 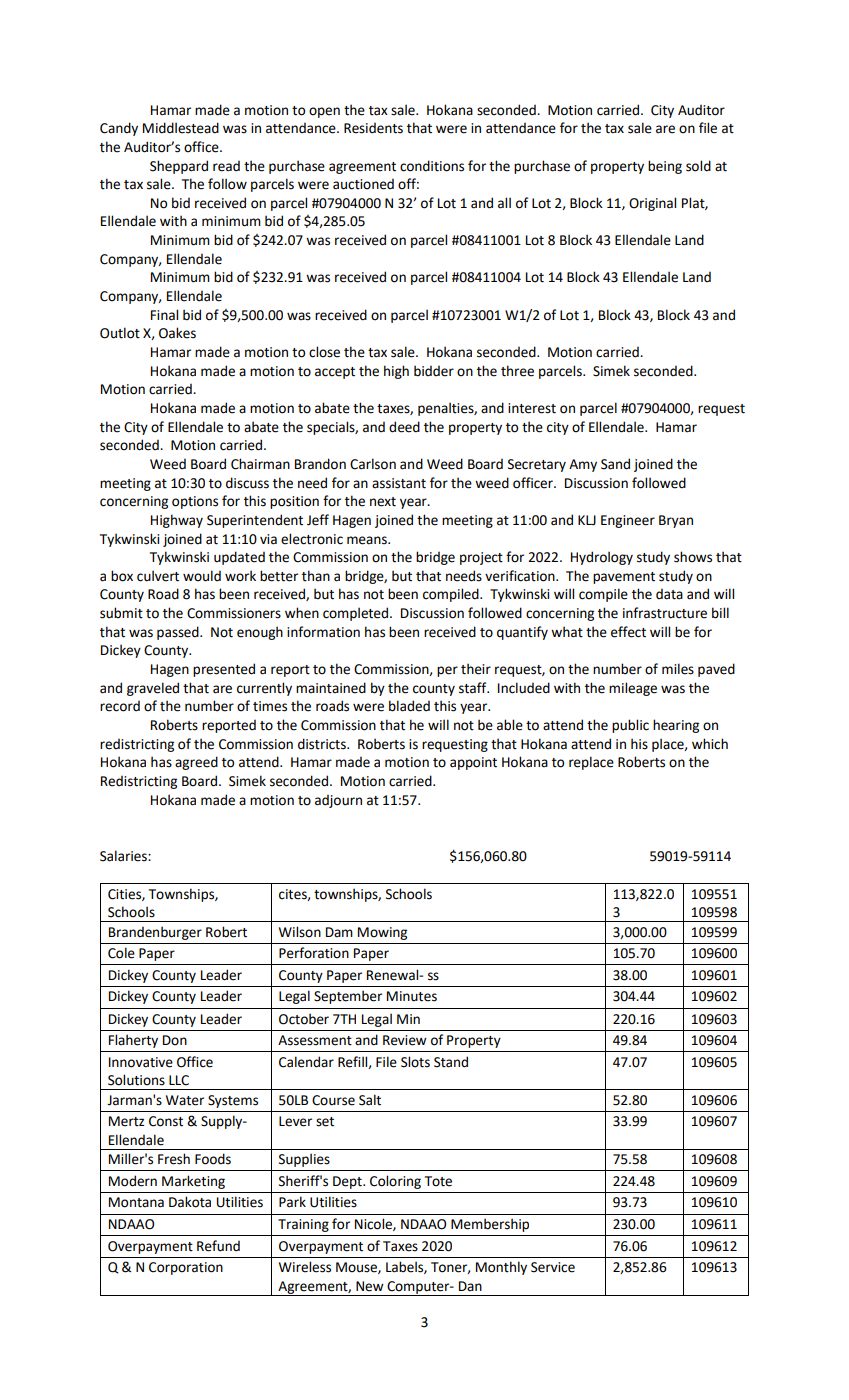 What do you see at coordinates (628, 521) in the image?
I see `Engineer` at bounding box center [628, 521].
